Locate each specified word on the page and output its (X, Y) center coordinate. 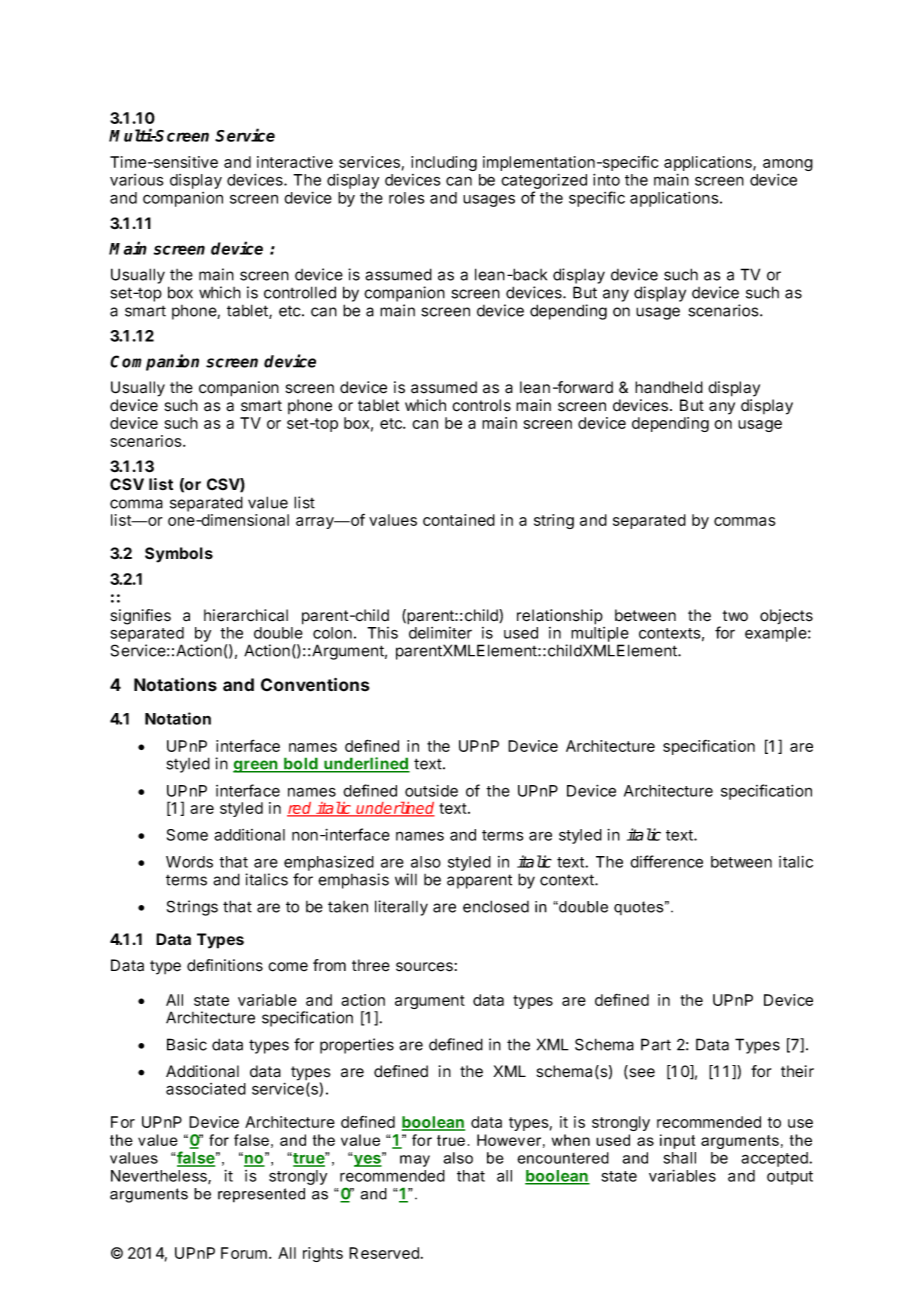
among (788, 166)
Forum (244, 1253)
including (444, 163)
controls (481, 405)
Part (656, 1044)
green (256, 766)
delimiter (440, 633)
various (136, 180)
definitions (225, 965)
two (735, 615)
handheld (669, 387)
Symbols (179, 555)
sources (424, 967)
